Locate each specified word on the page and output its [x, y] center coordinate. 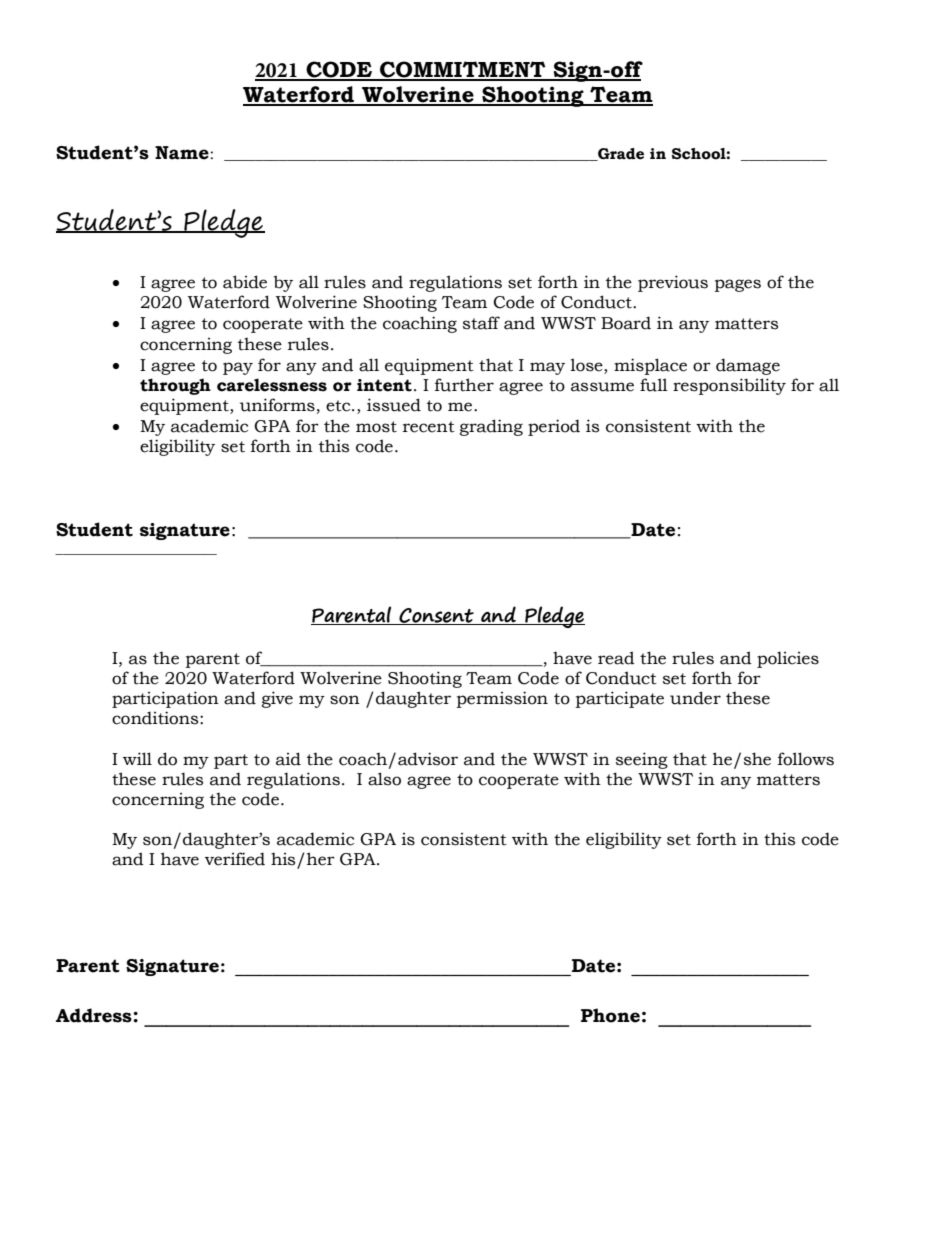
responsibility [729, 386]
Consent [436, 616]
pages [738, 285]
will [137, 758]
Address [95, 1015]
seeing [642, 760]
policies [788, 659]
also [384, 779]
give [277, 699]
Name [183, 153]
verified [235, 859]
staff [481, 323]
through [175, 386]
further [464, 385]
